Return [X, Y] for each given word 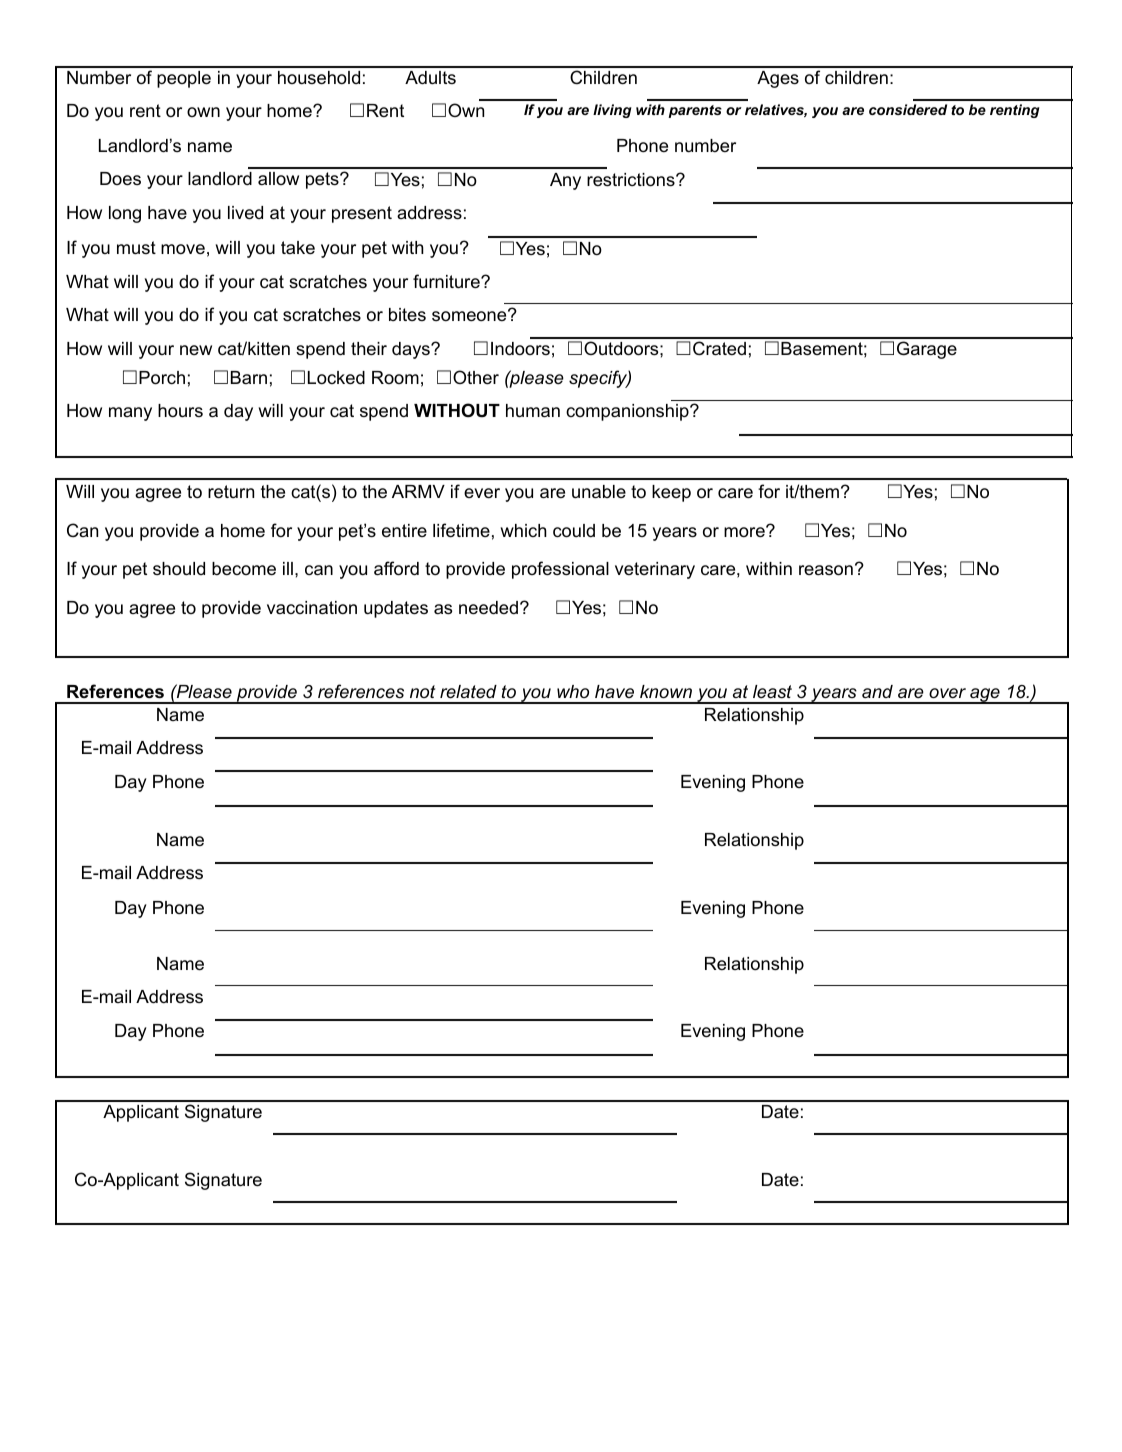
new [196, 350]
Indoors [520, 348]
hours [180, 411]
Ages [778, 79]
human [533, 411]
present [362, 214]
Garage [927, 350]
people [184, 79]
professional [560, 570]
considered [908, 109]
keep [671, 493]
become [244, 569]
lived [245, 213]
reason [826, 570]
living [612, 111]
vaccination [312, 608]
